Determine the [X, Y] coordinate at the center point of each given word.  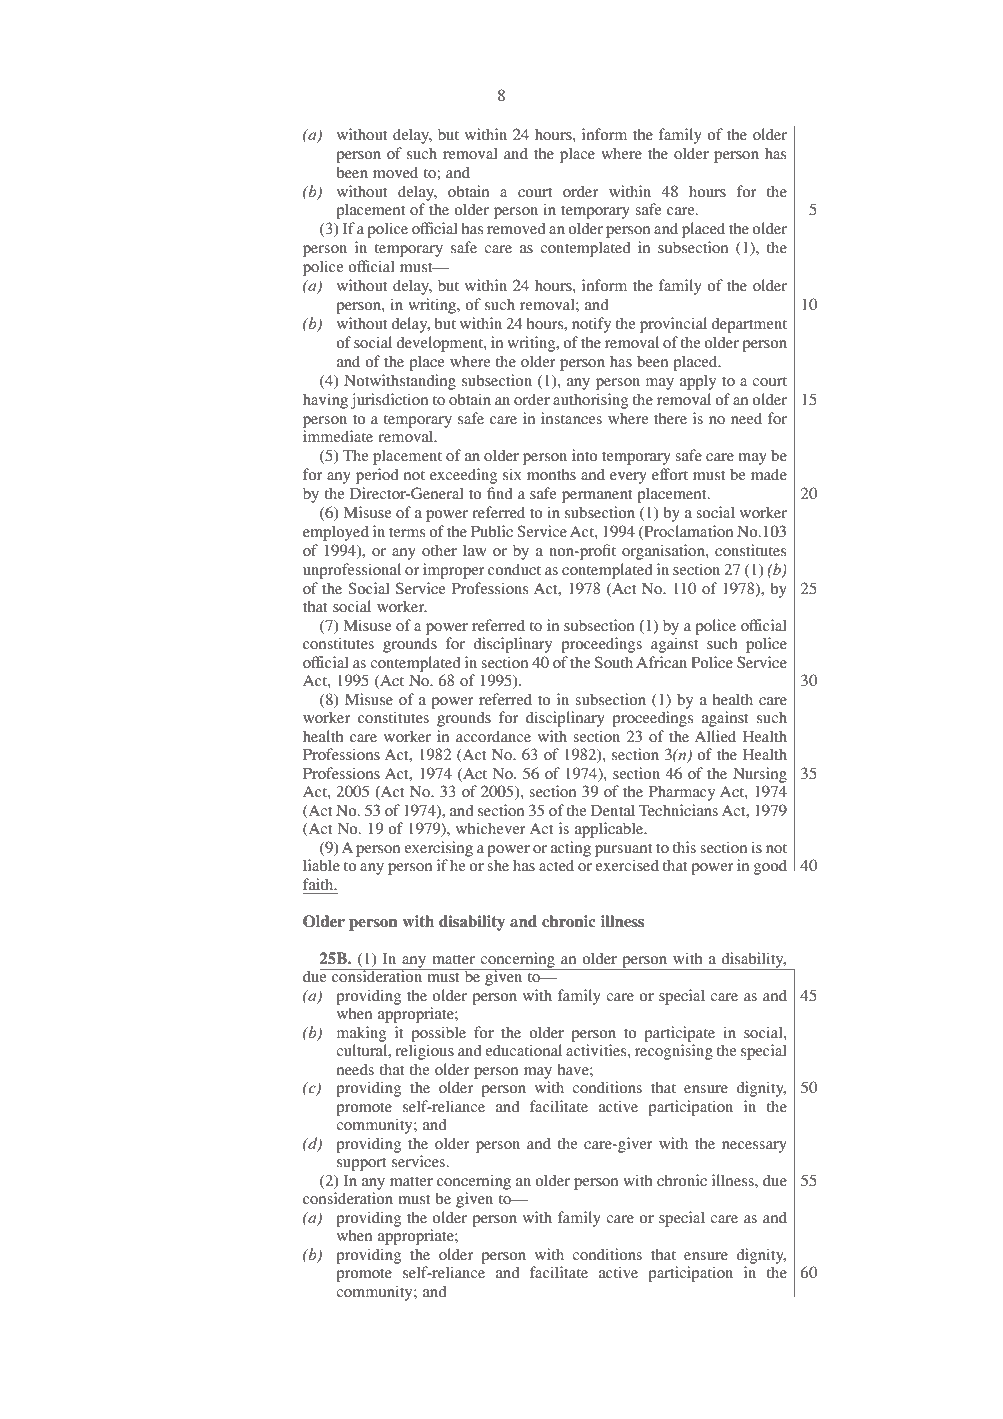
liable [321, 865]
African [661, 662]
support [362, 1164]
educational [523, 1050]
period [377, 476]
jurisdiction [389, 401]
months [551, 474]
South [614, 662]
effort [670, 474]
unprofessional [352, 571]
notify [591, 325]
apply [698, 382]
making [361, 1034]
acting [571, 849]
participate [679, 1034]
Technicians [678, 810]
